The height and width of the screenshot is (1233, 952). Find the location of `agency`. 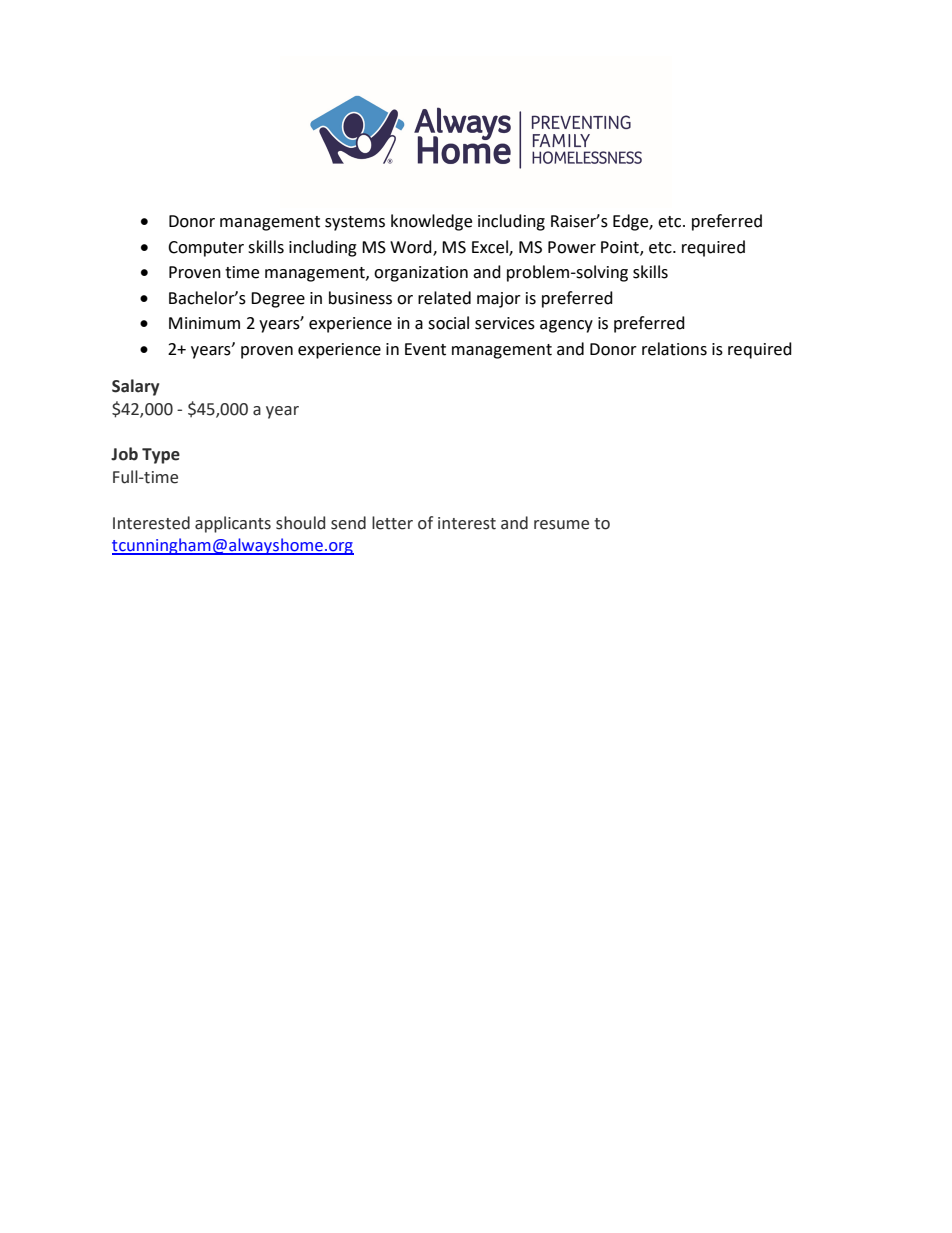

agency is located at coordinates (566, 326).
